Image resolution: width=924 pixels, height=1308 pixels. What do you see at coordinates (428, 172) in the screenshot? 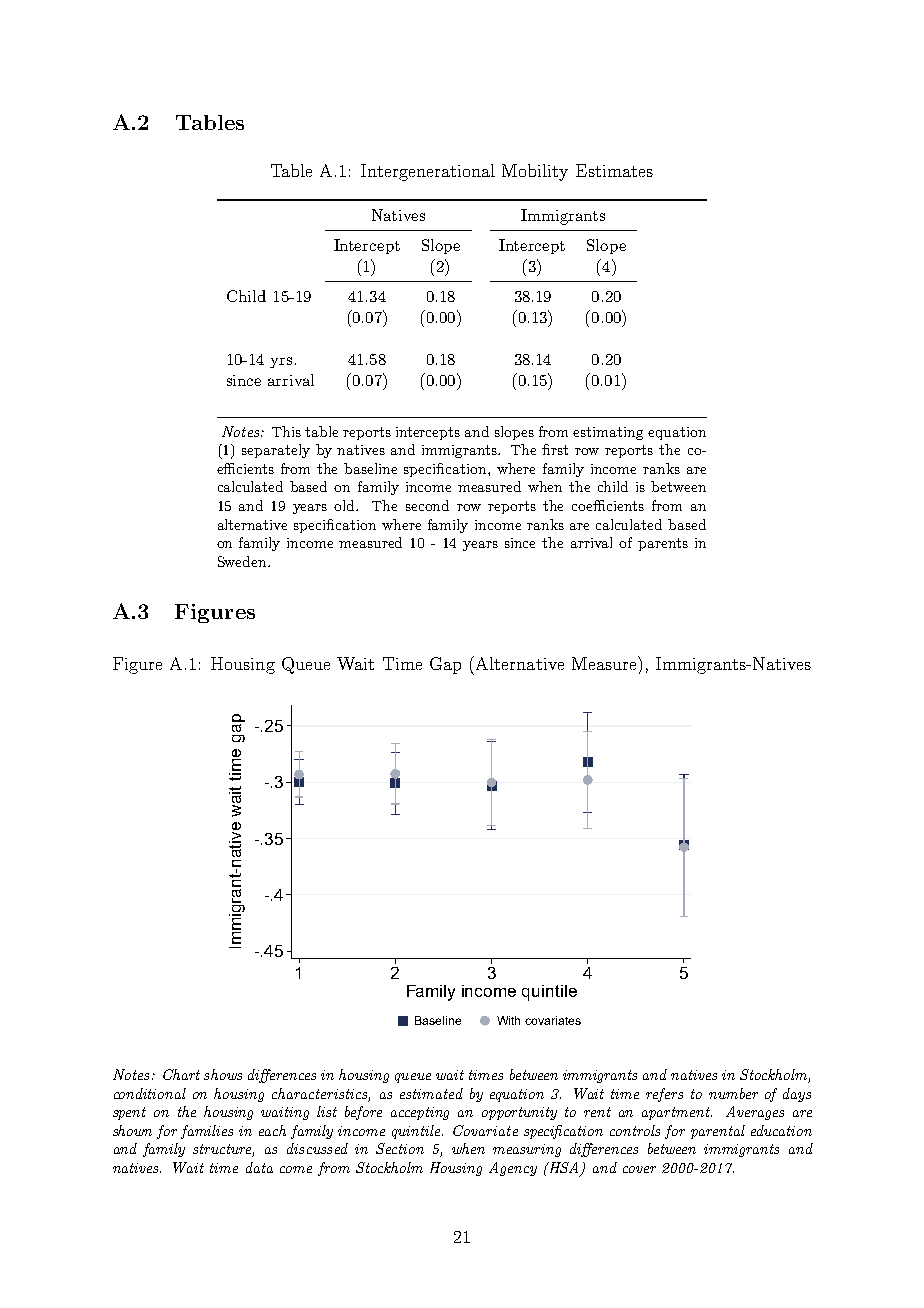
I see `Intergenerational` at bounding box center [428, 172].
